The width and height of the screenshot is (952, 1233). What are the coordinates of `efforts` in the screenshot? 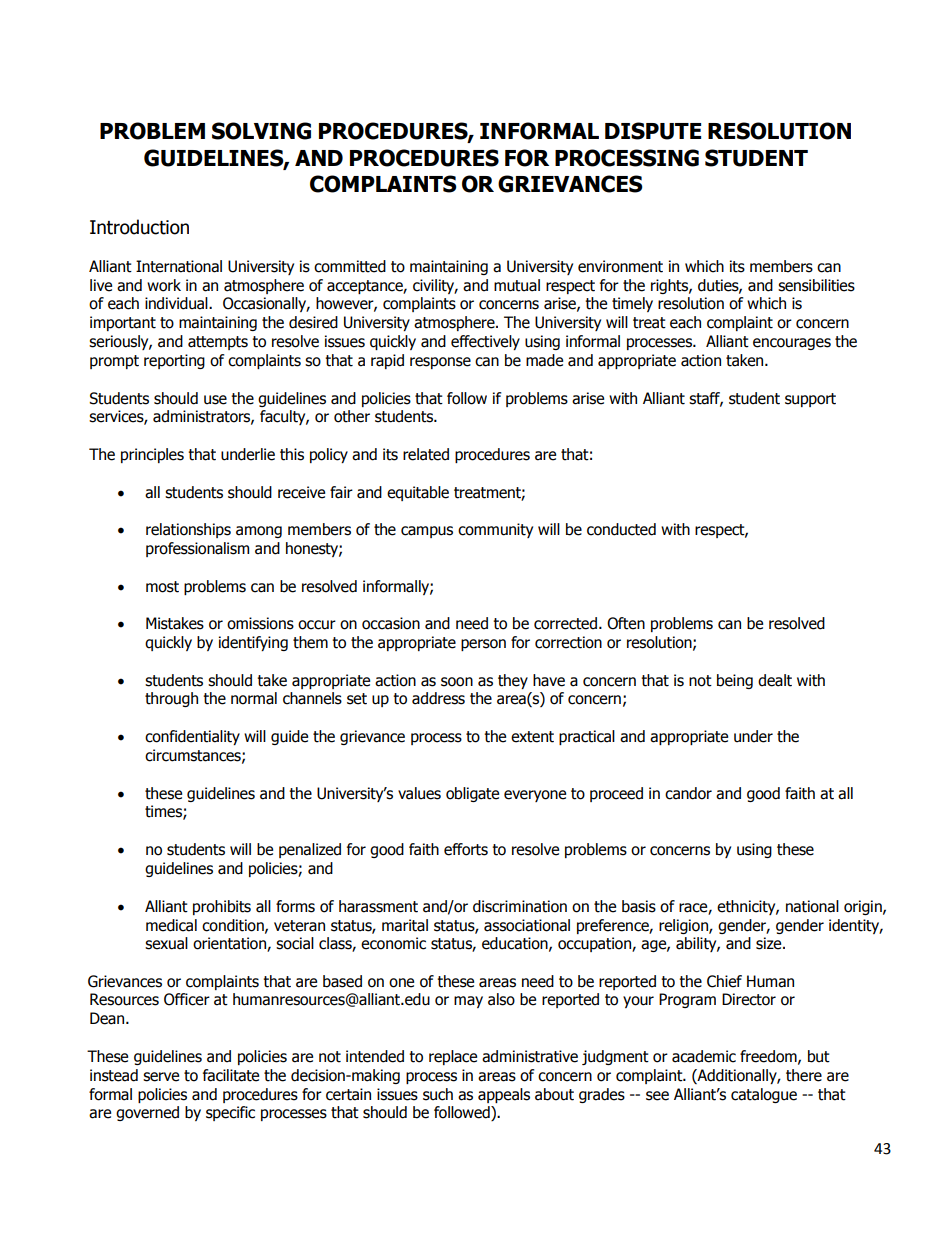 It's located at (466, 849).
